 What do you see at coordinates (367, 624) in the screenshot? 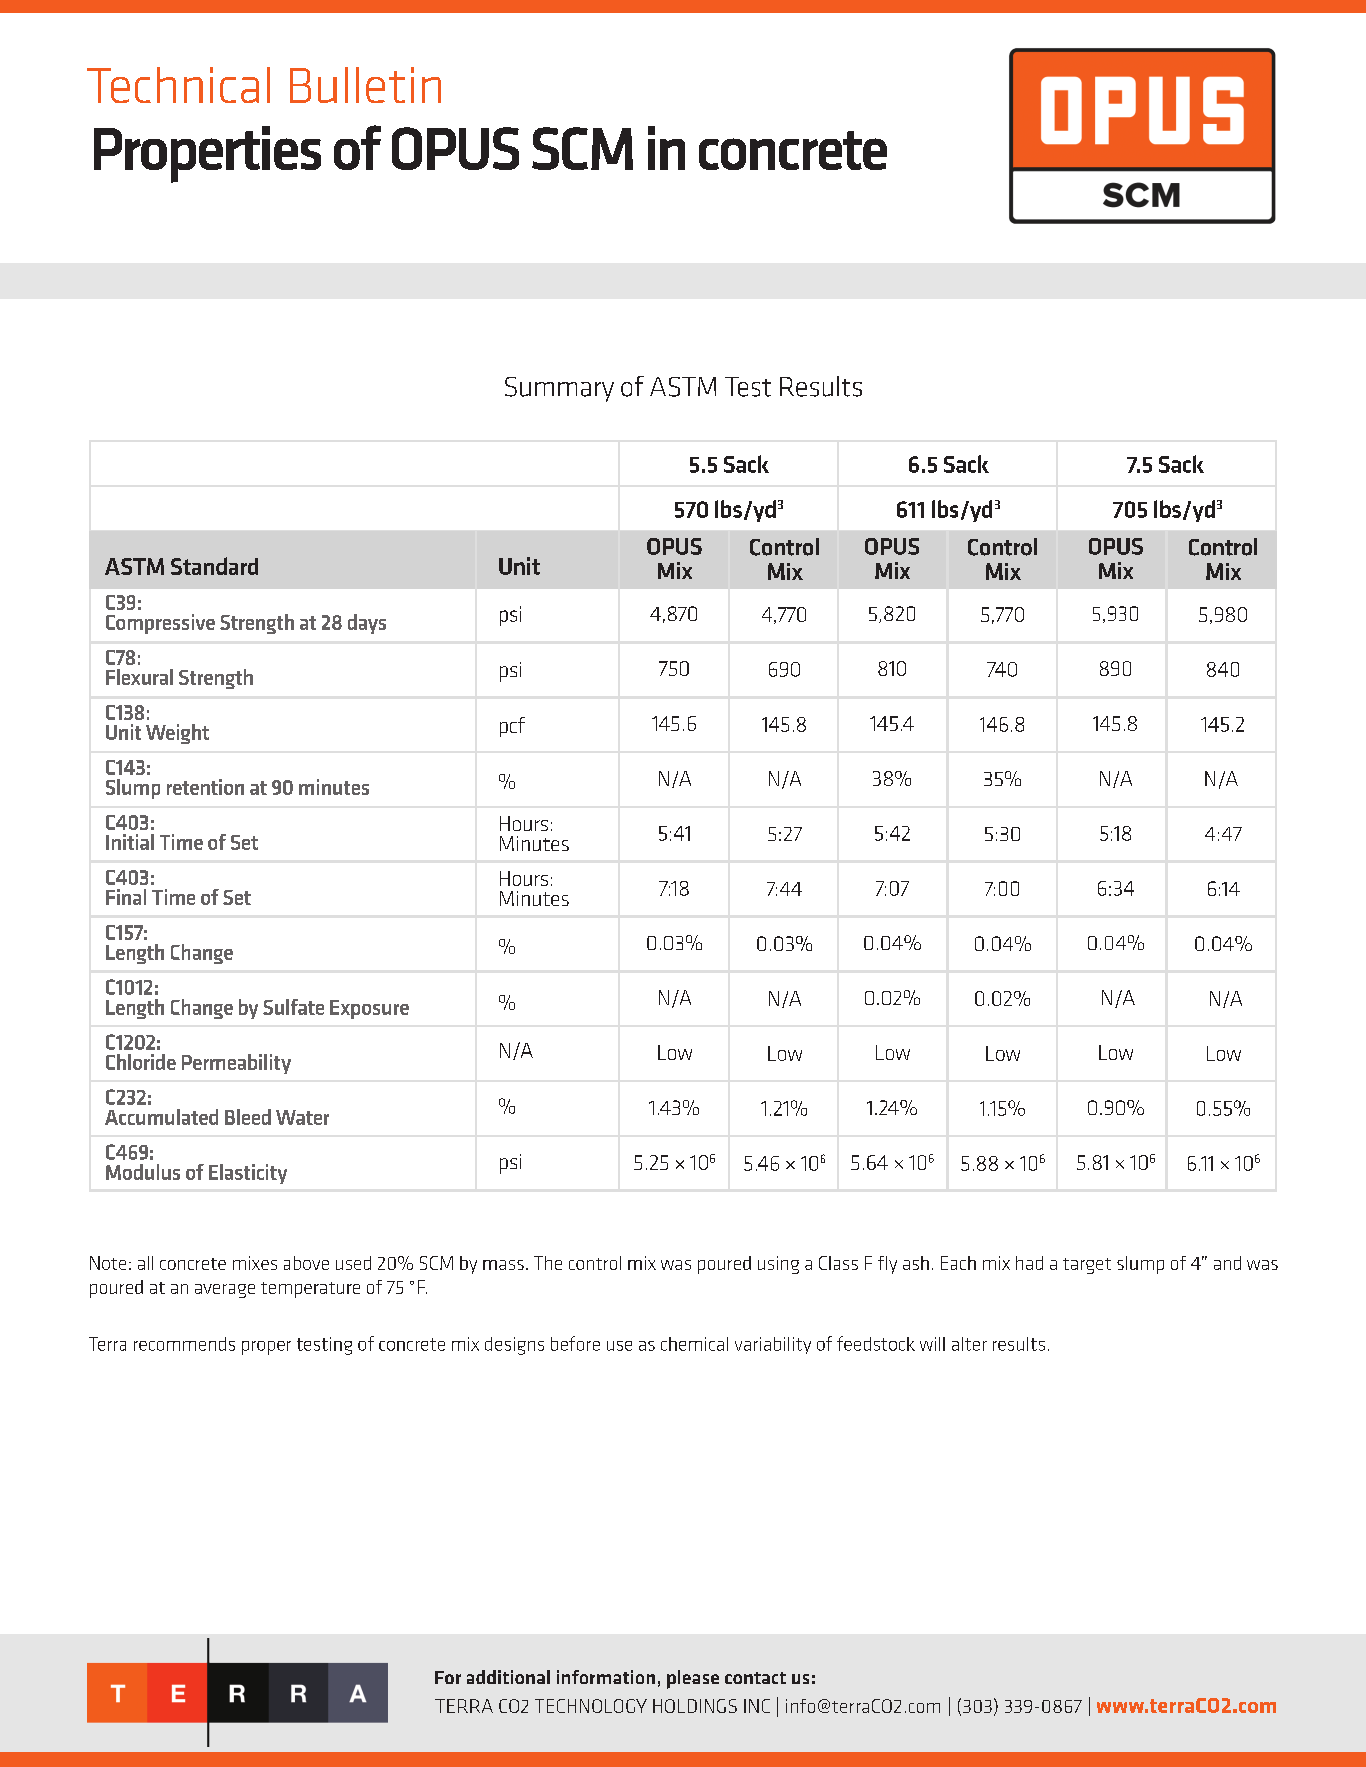
I see `days` at bounding box center [367, 624].
